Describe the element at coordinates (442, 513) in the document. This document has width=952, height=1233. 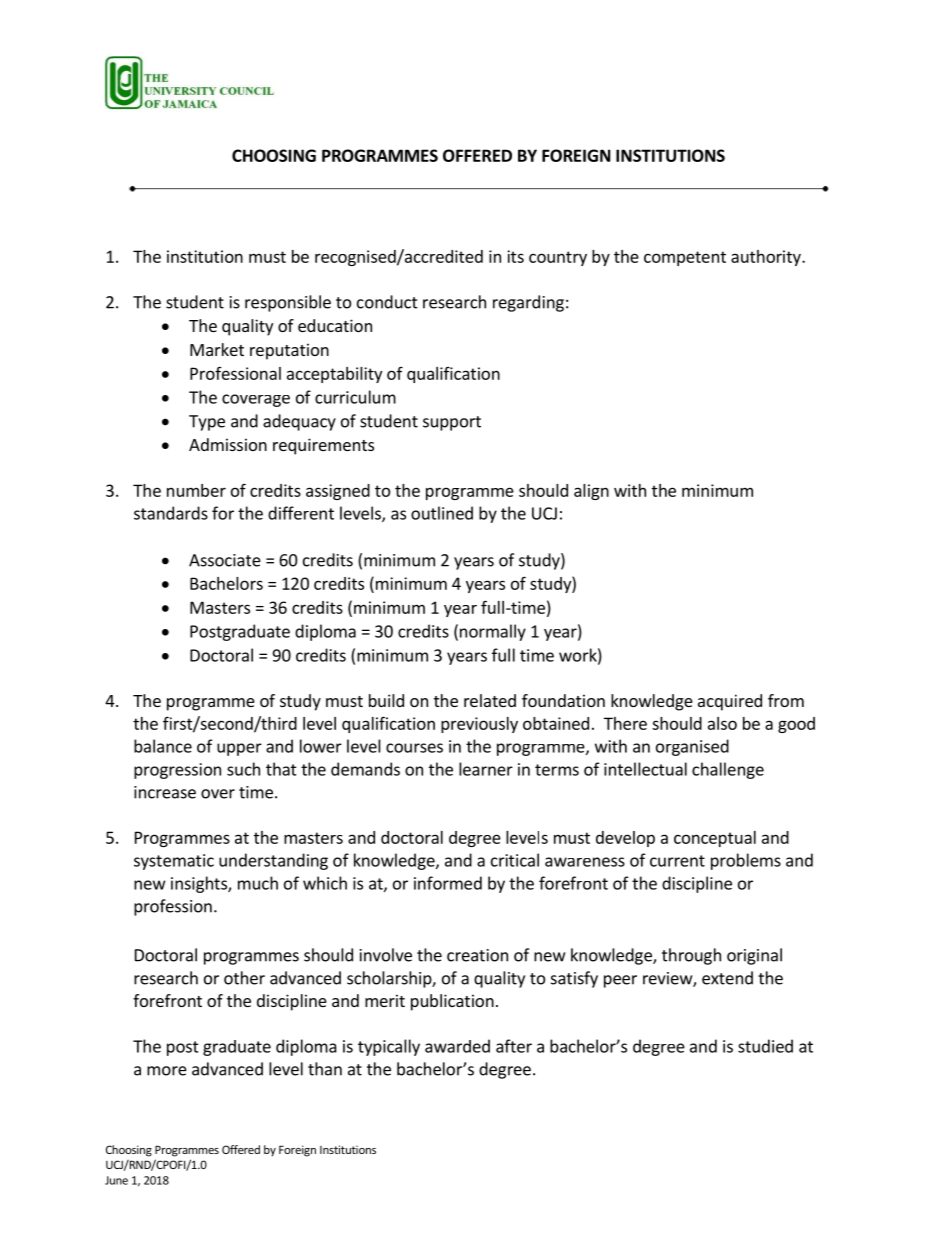
I see `outlined` at that location.
